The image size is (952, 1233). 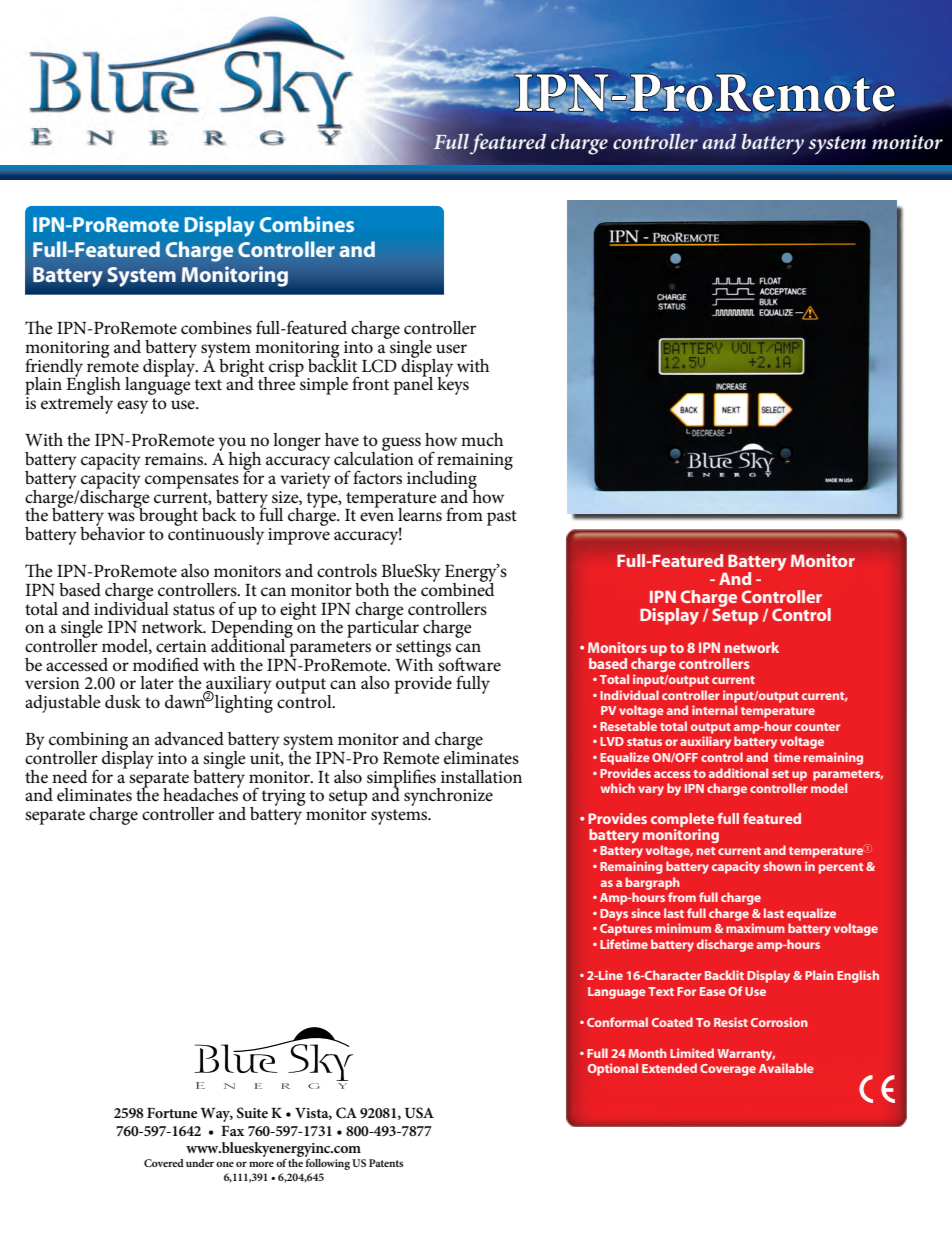 I want to click on much, so click(x=482, y=440).
